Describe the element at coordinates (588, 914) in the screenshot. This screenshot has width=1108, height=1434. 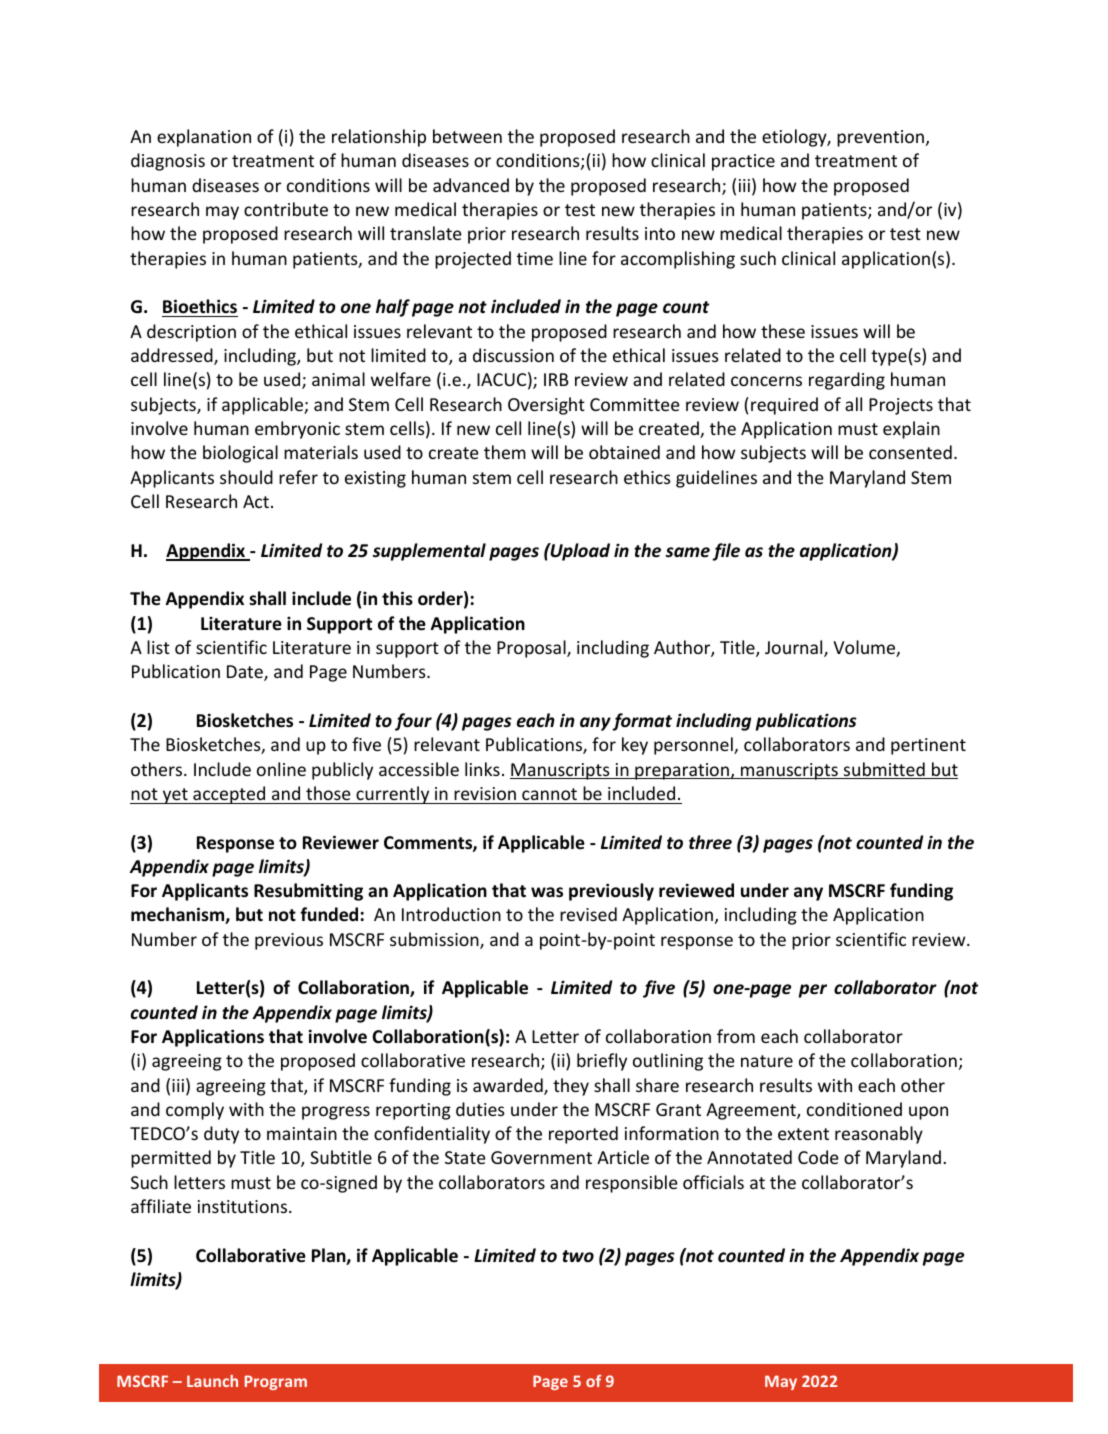
I see `revised` at that location.
